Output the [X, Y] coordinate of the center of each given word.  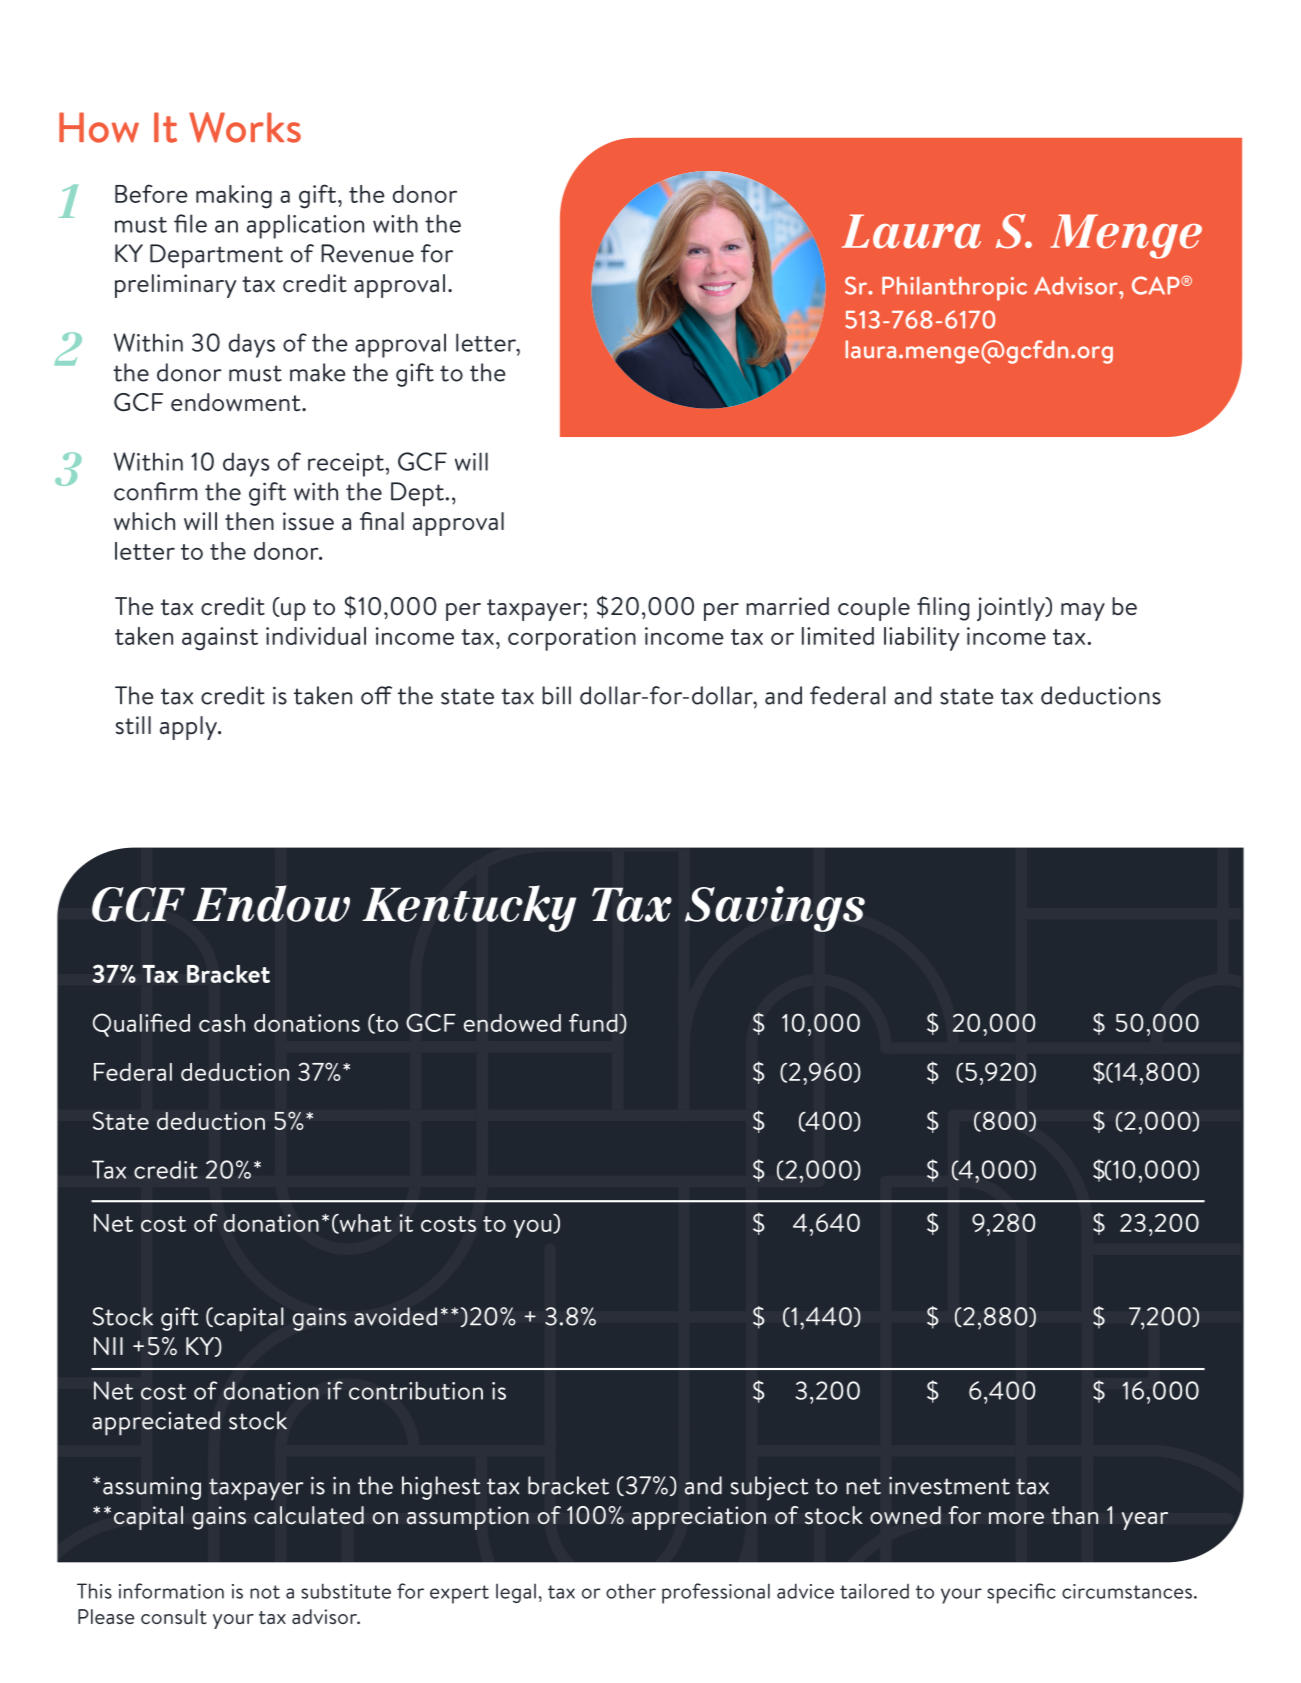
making [234, 197]
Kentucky [469, 908]
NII [108, 1346]
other [631, 1591]
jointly [1012, 609]
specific [1021, 1593]
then [249, 521]
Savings [775, 909]
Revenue [367, 253]
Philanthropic [954, 289]
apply [189, 728]
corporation [572, 639]
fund [593, 1022]
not [265, 1592]
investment [949, 1485]
